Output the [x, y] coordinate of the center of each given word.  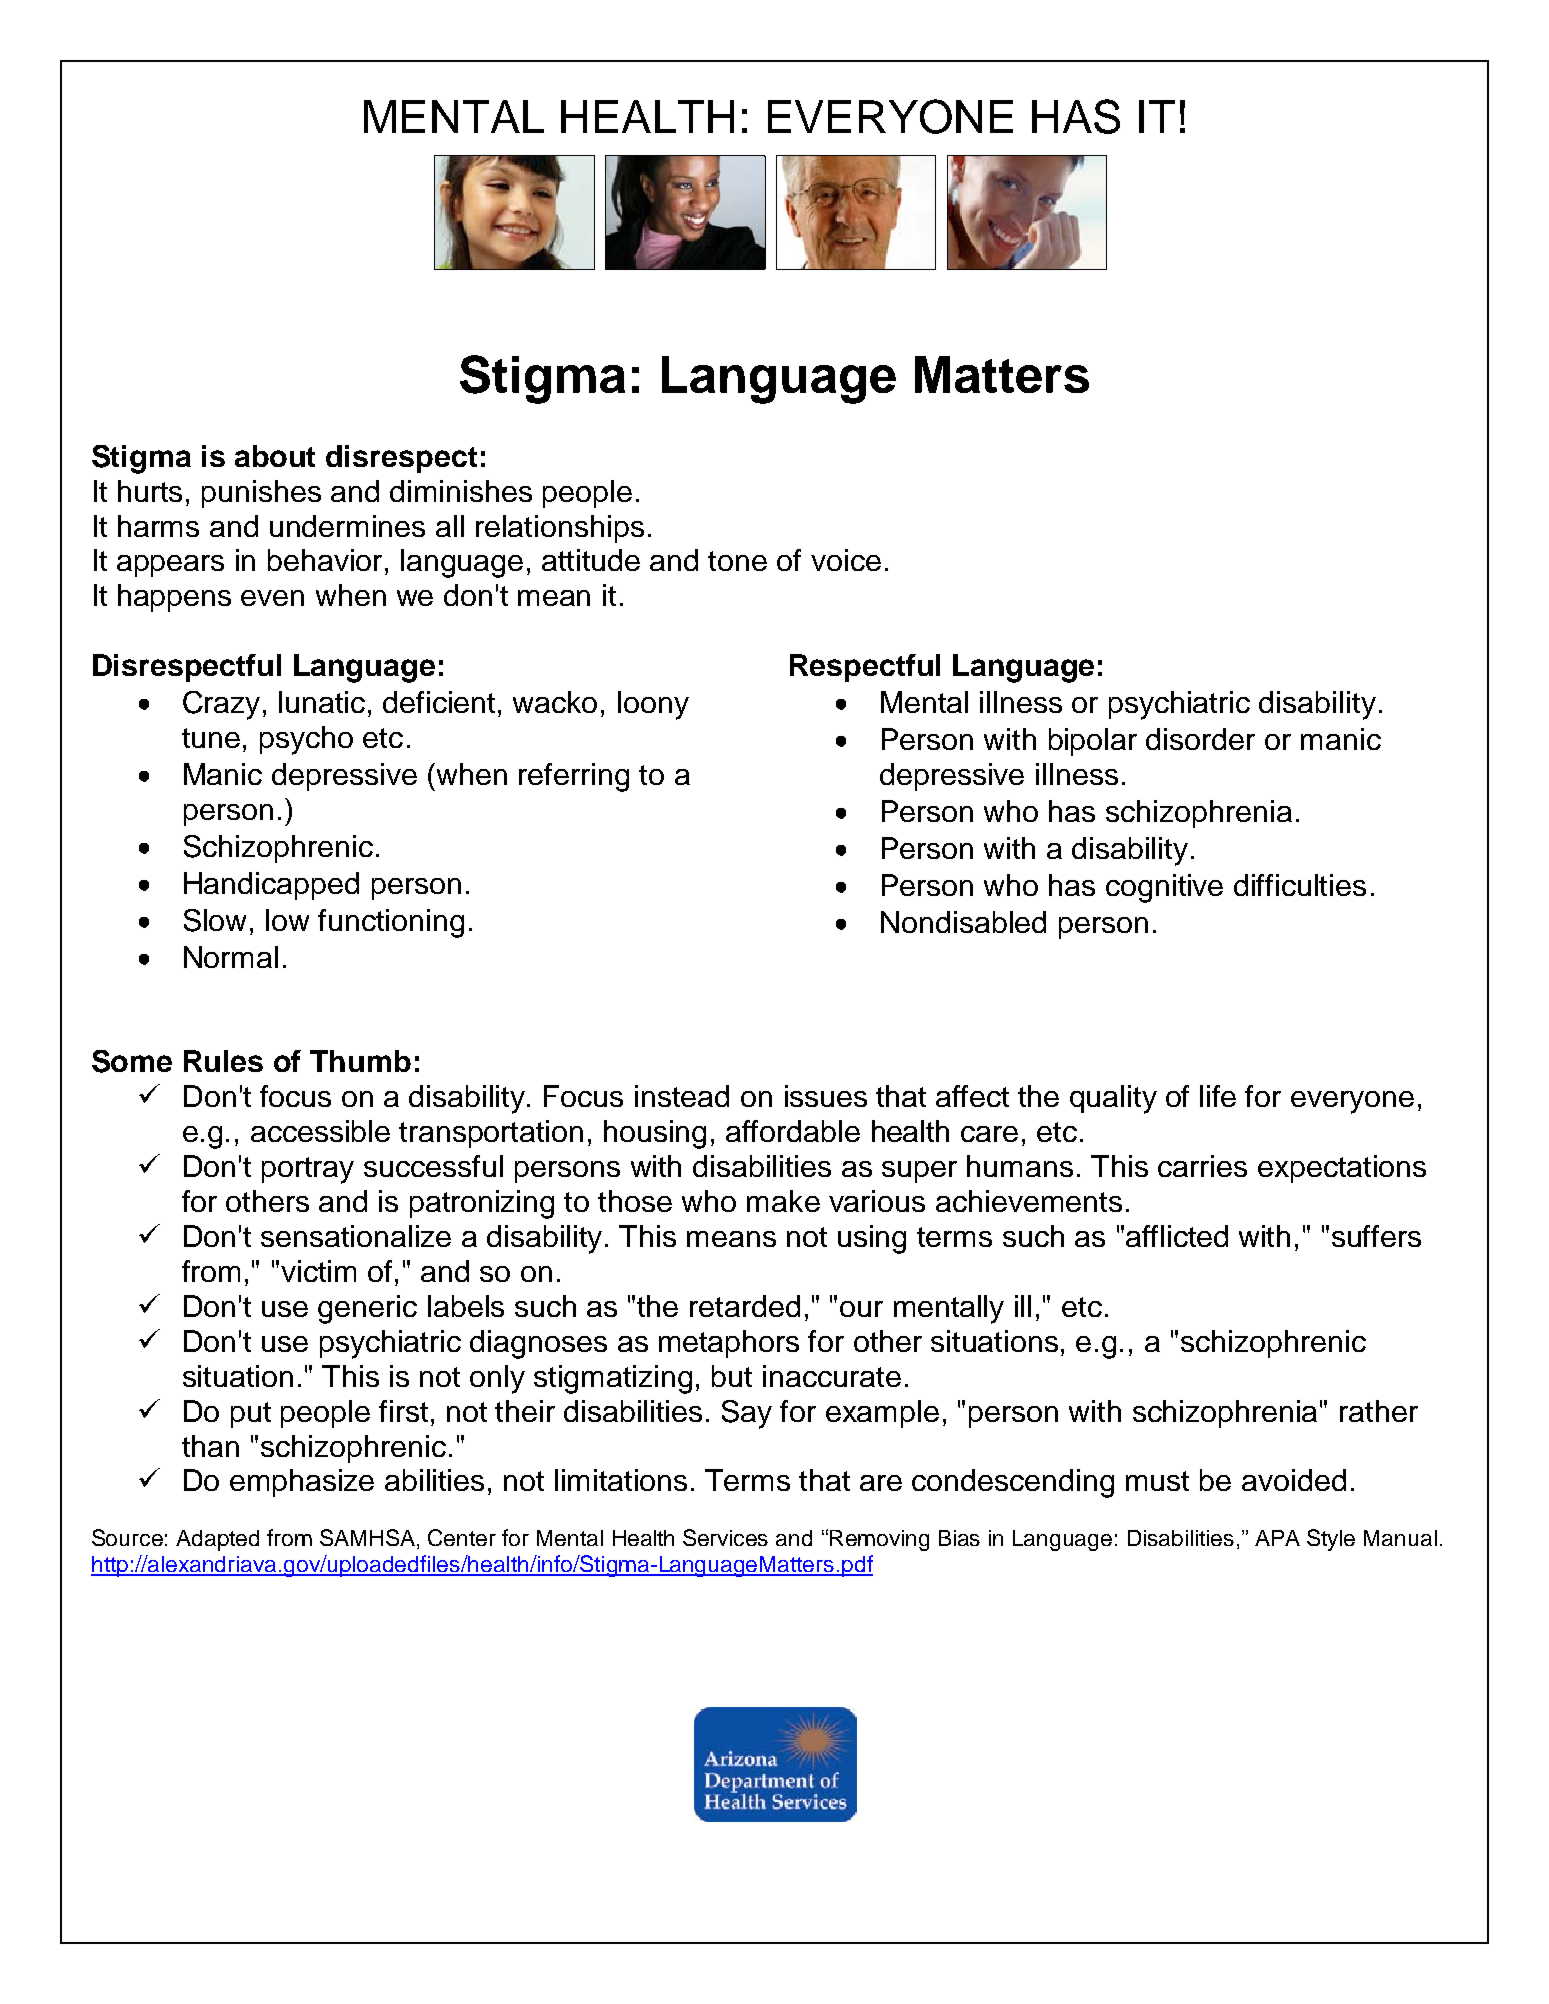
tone [737, 561]
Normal [231, 957]
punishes [261, 494]
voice [846, 560]
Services [725, 1537]
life [1218, 1096]
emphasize [302, 1483]
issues [826, 1096]
